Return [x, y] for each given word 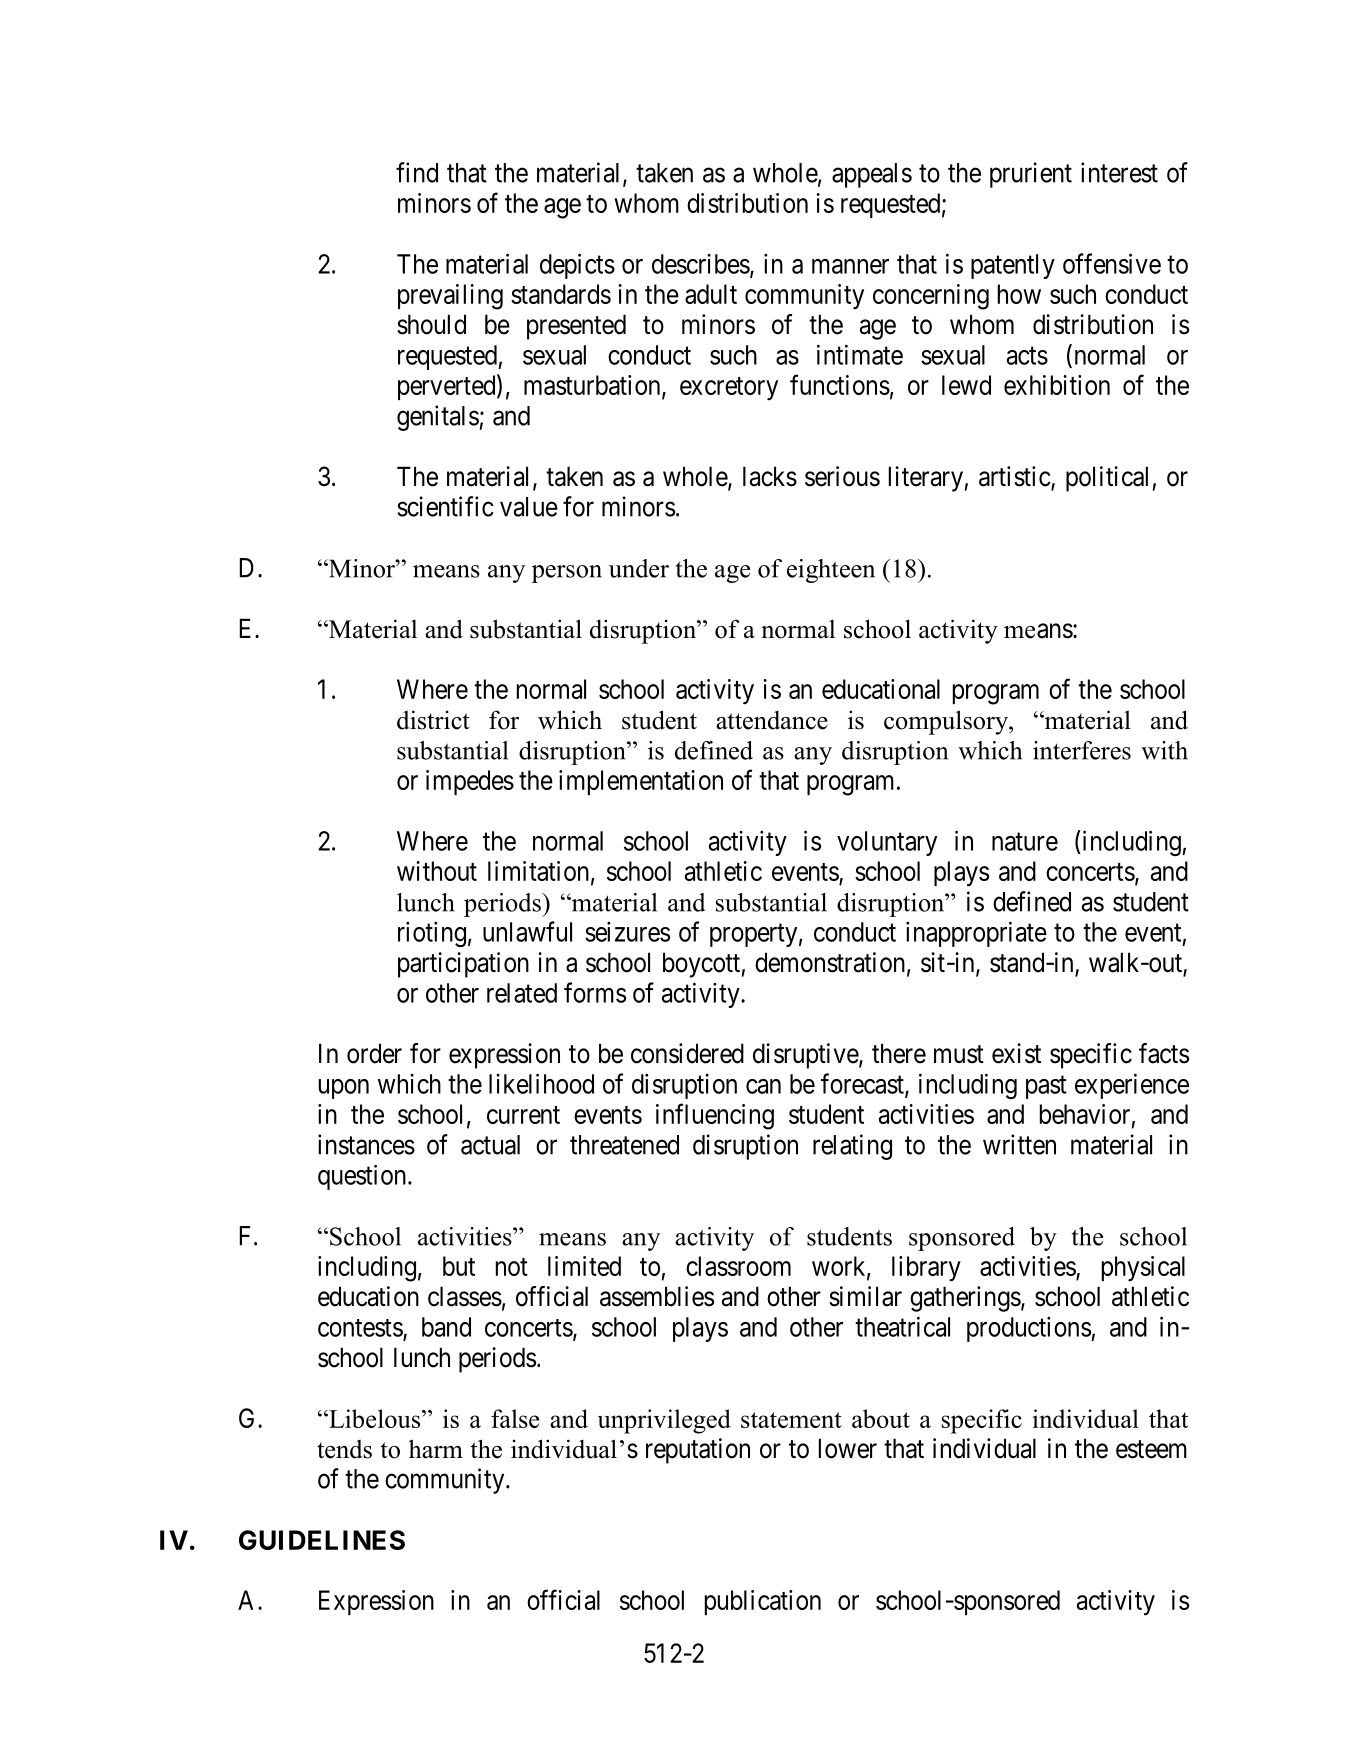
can [763, 1086]
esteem [1151, 1449]
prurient [1031, 175]
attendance [772, 720]
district [433, 720]
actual [490, 1145]
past [1046, 1087]
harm [436, 1449]
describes [701, 264]
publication [763, 1602]
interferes [1082, 750]
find [417, 172]
